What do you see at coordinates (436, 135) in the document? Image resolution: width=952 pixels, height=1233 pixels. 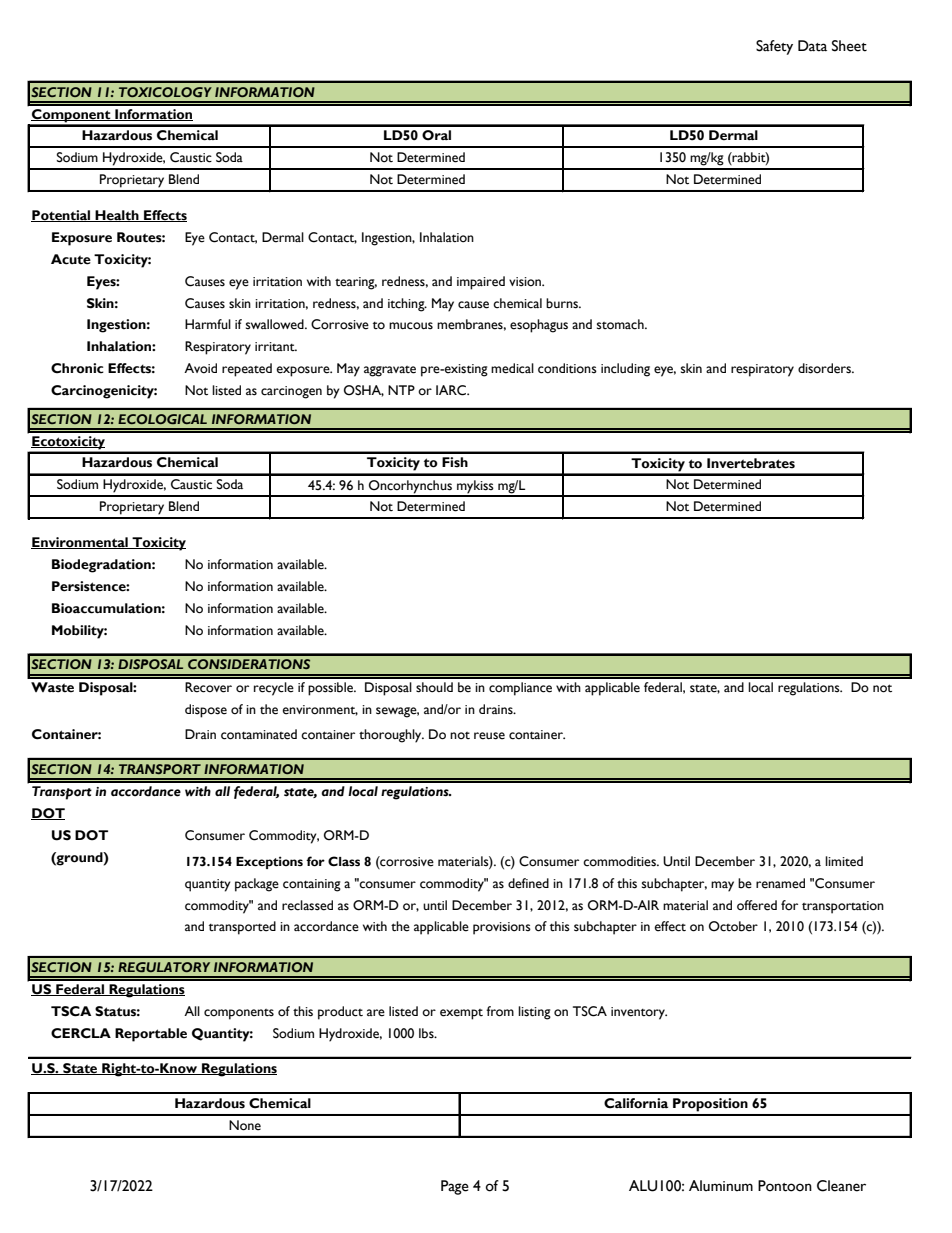 I see `Oral` at bounding box center [436, 135].
